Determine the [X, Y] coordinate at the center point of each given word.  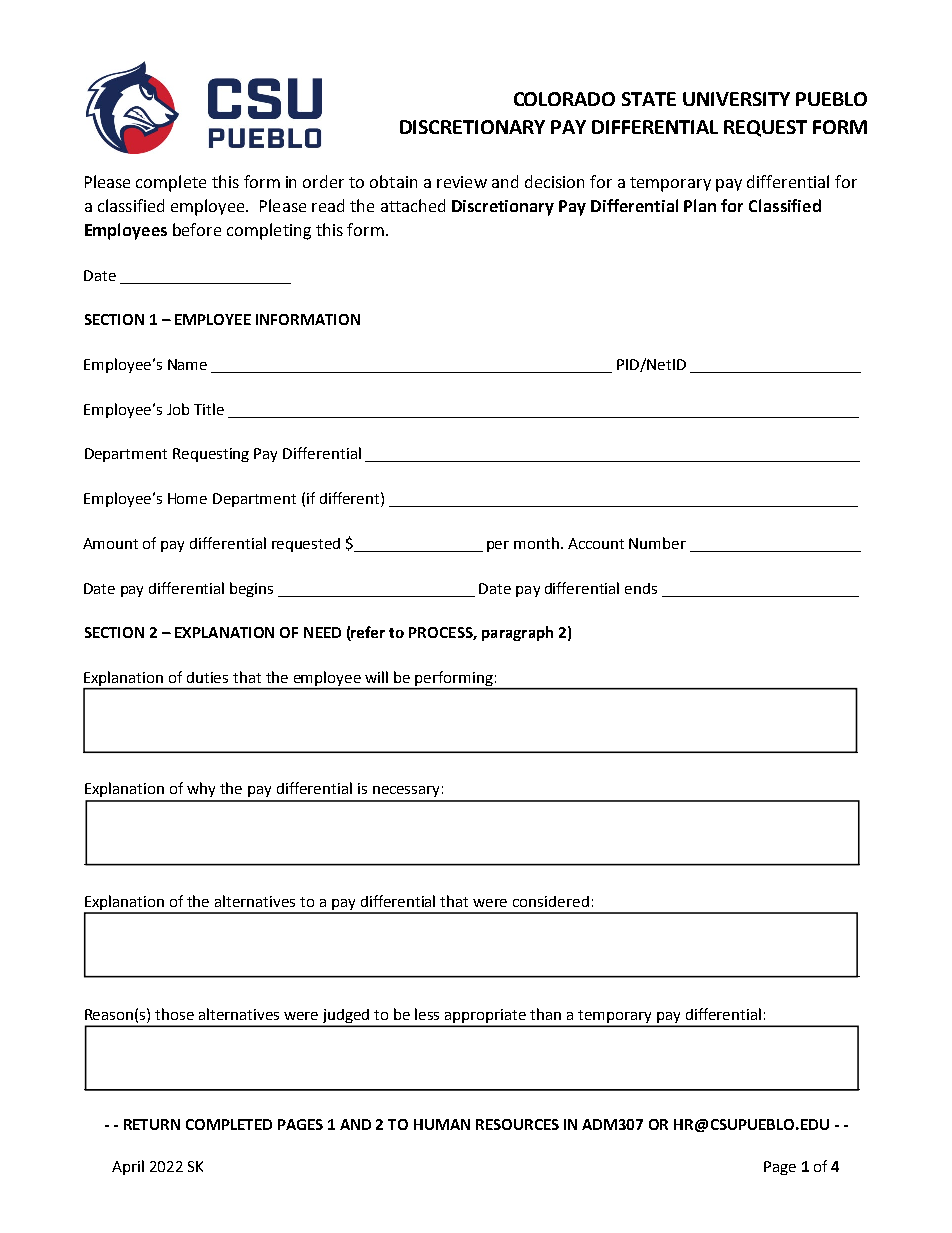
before [197, 229]
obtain [393, 181]
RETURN [152, 1124]
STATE [649, 99]
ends [641, 588]
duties [207, 677]
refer [367, 633]
